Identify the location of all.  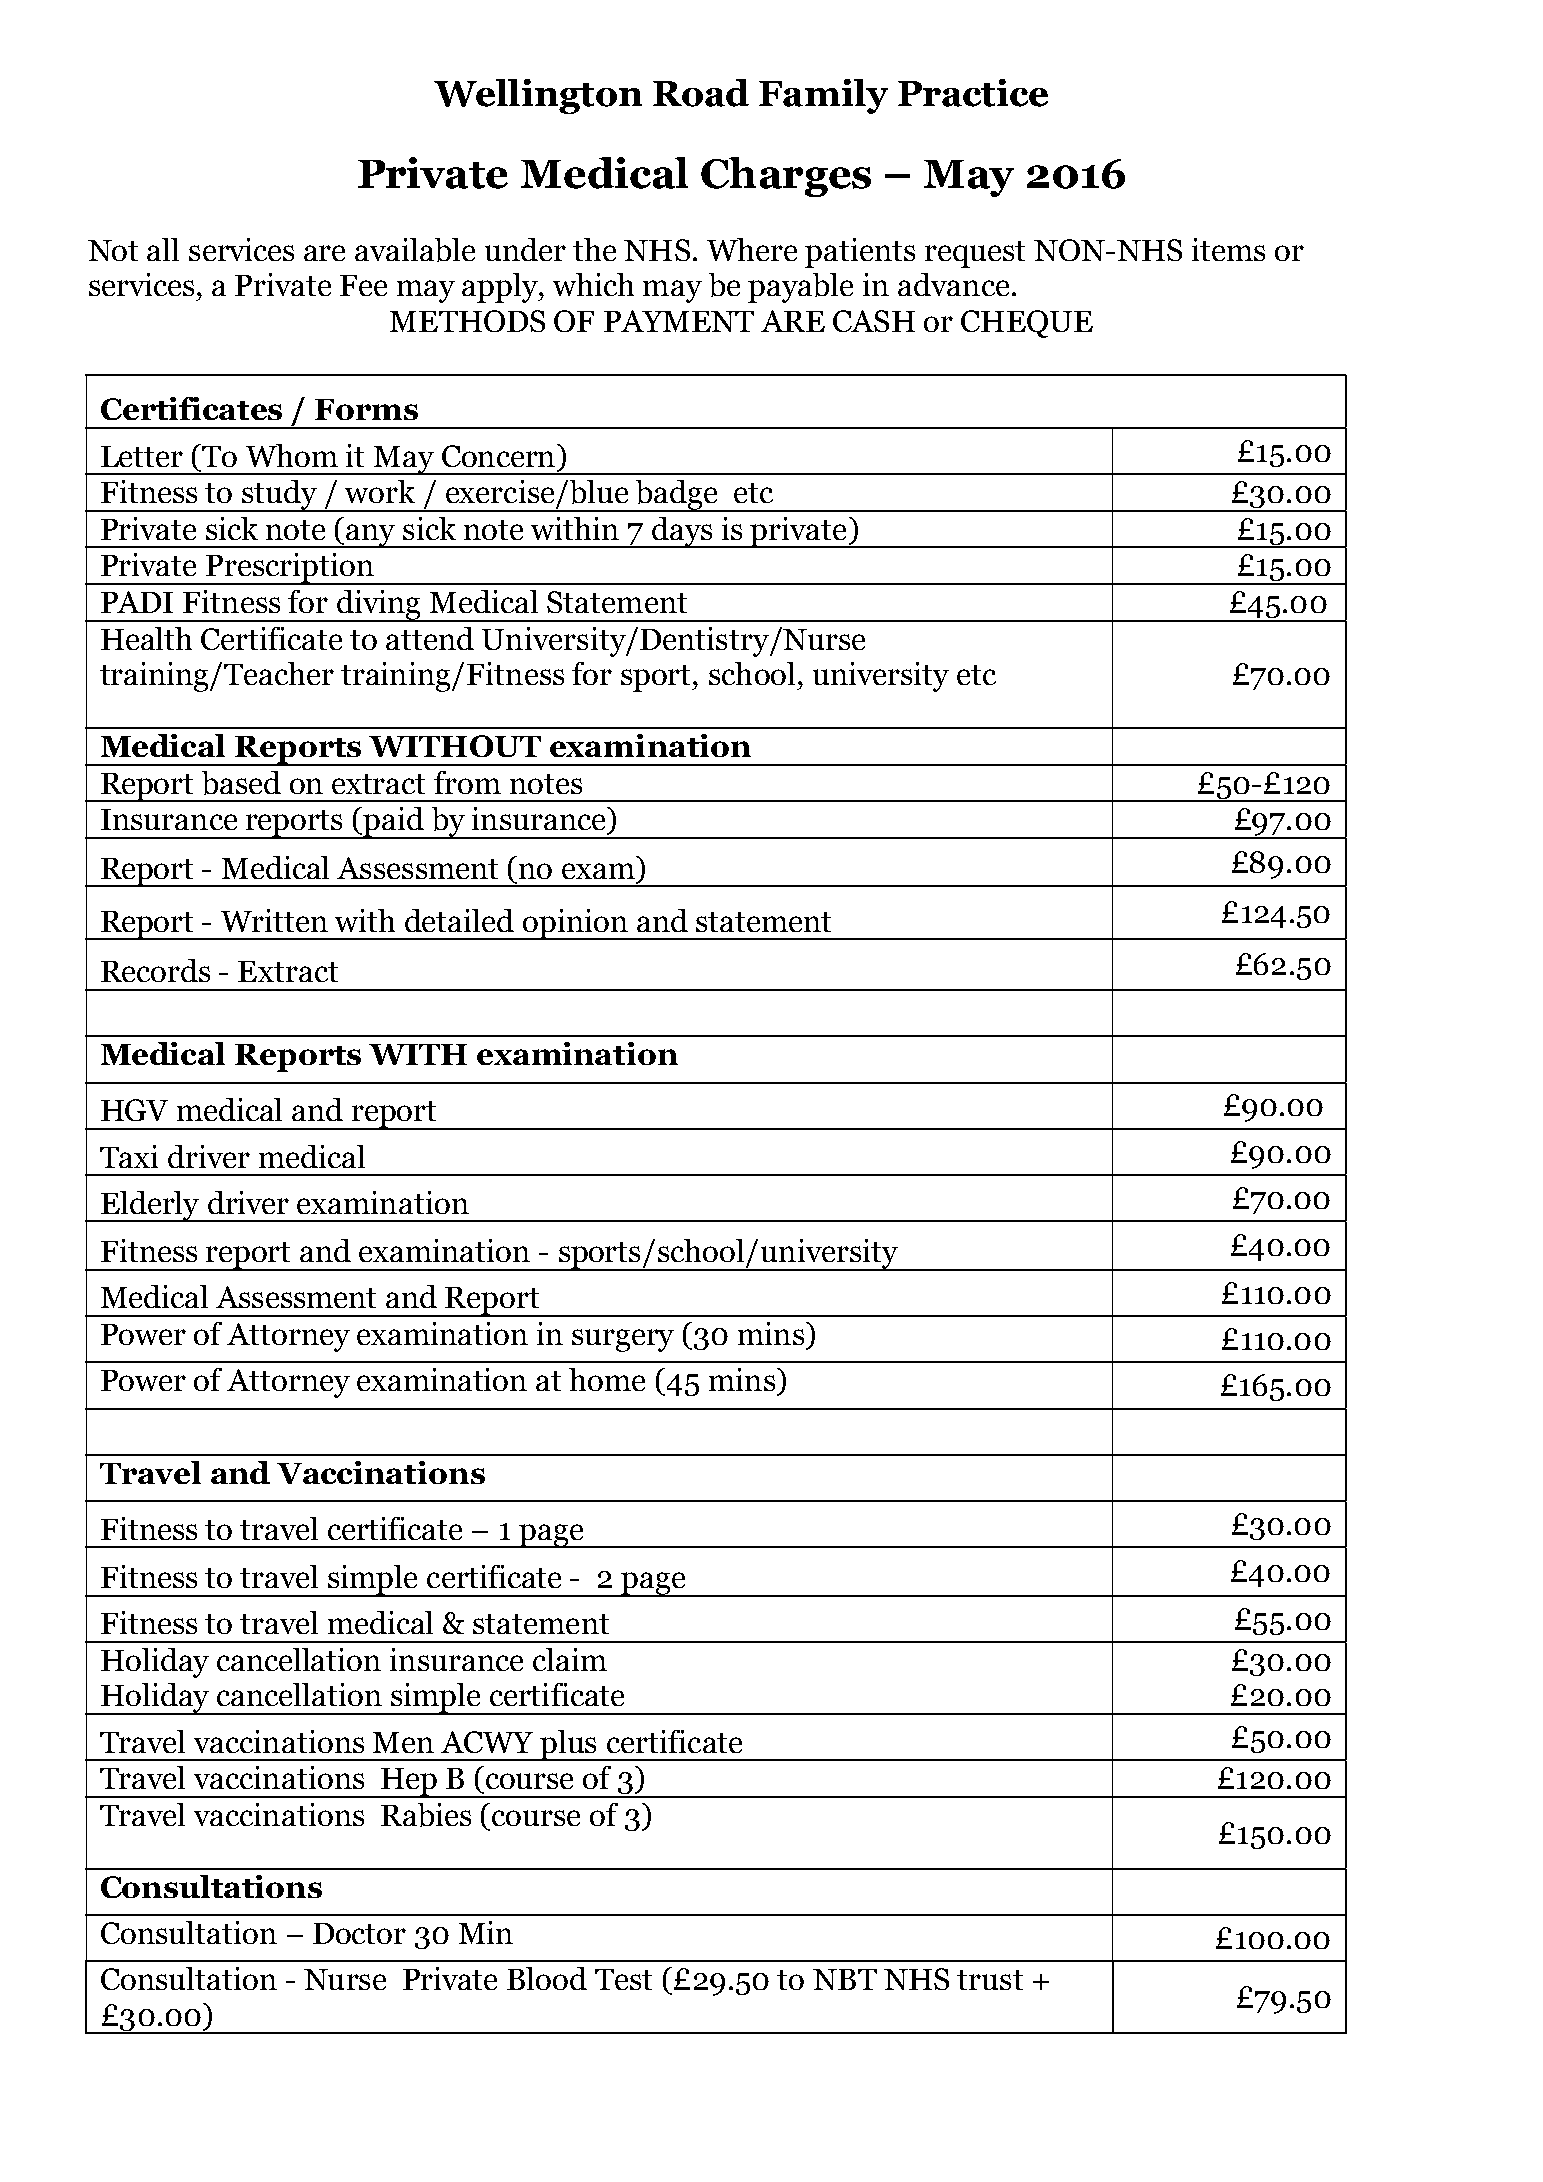
(163, 249).
